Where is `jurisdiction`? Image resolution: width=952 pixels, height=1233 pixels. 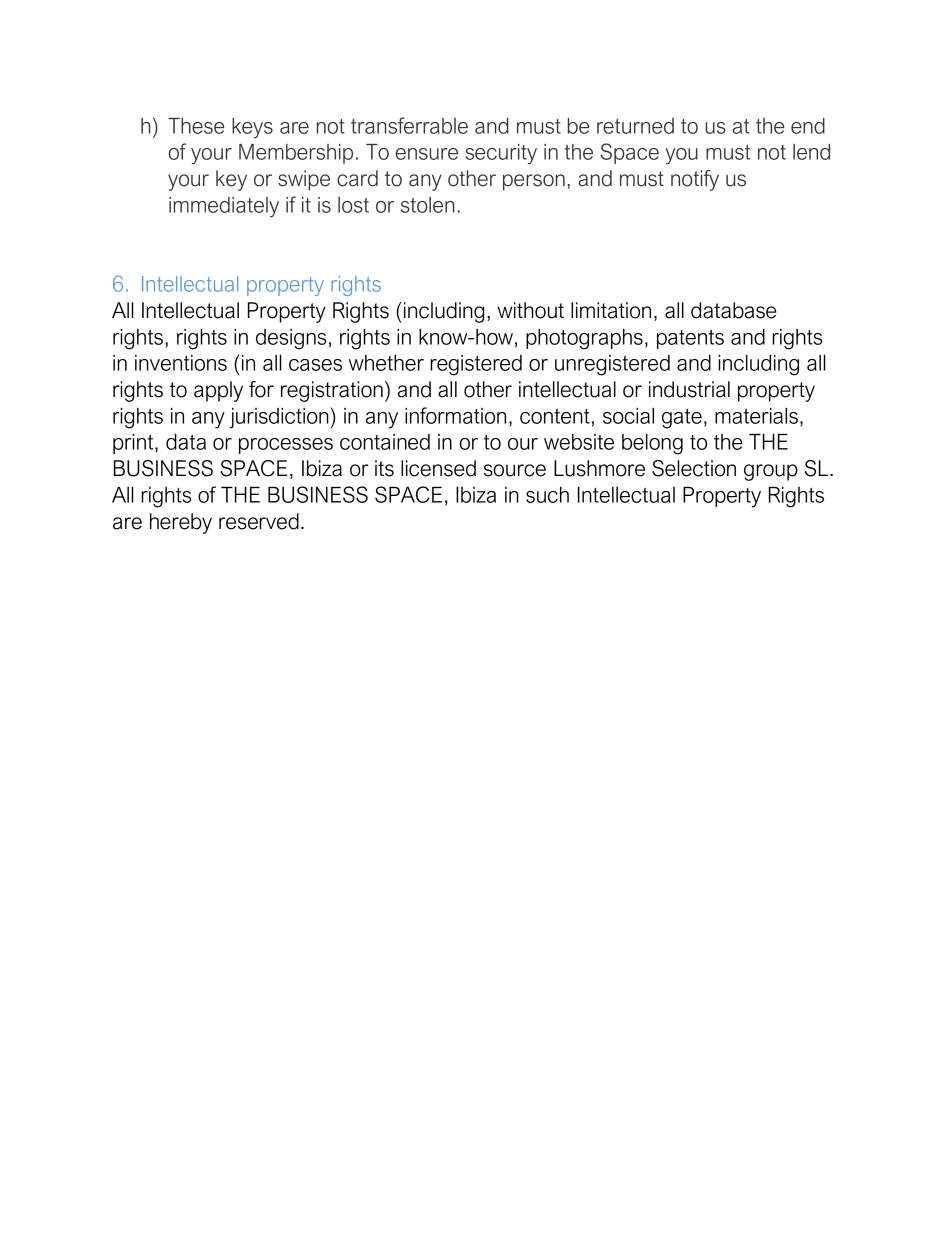 jurisdiction is located at coordinates (280, 418).
